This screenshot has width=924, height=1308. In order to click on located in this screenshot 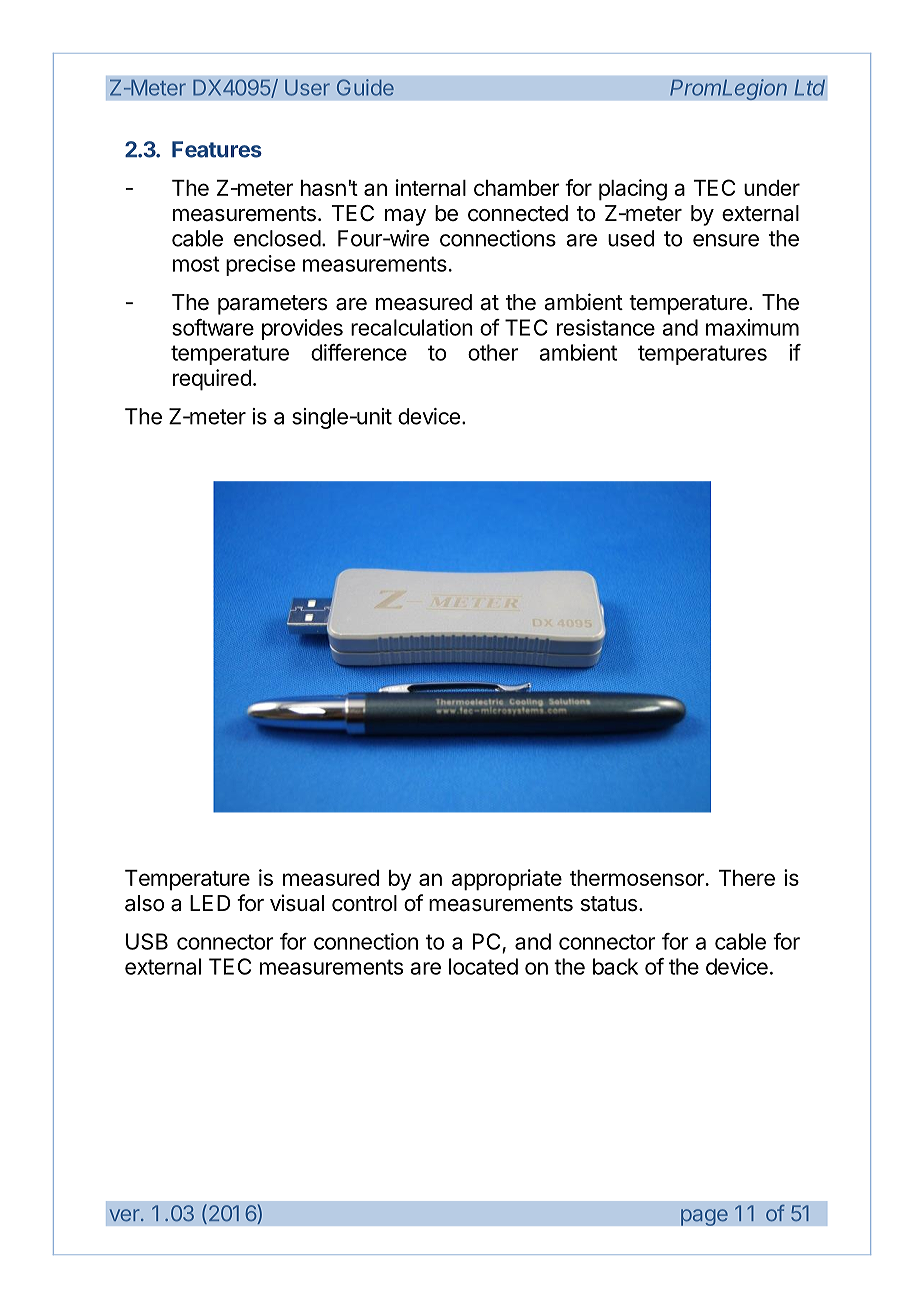, I will do `click(483, 966)`.
